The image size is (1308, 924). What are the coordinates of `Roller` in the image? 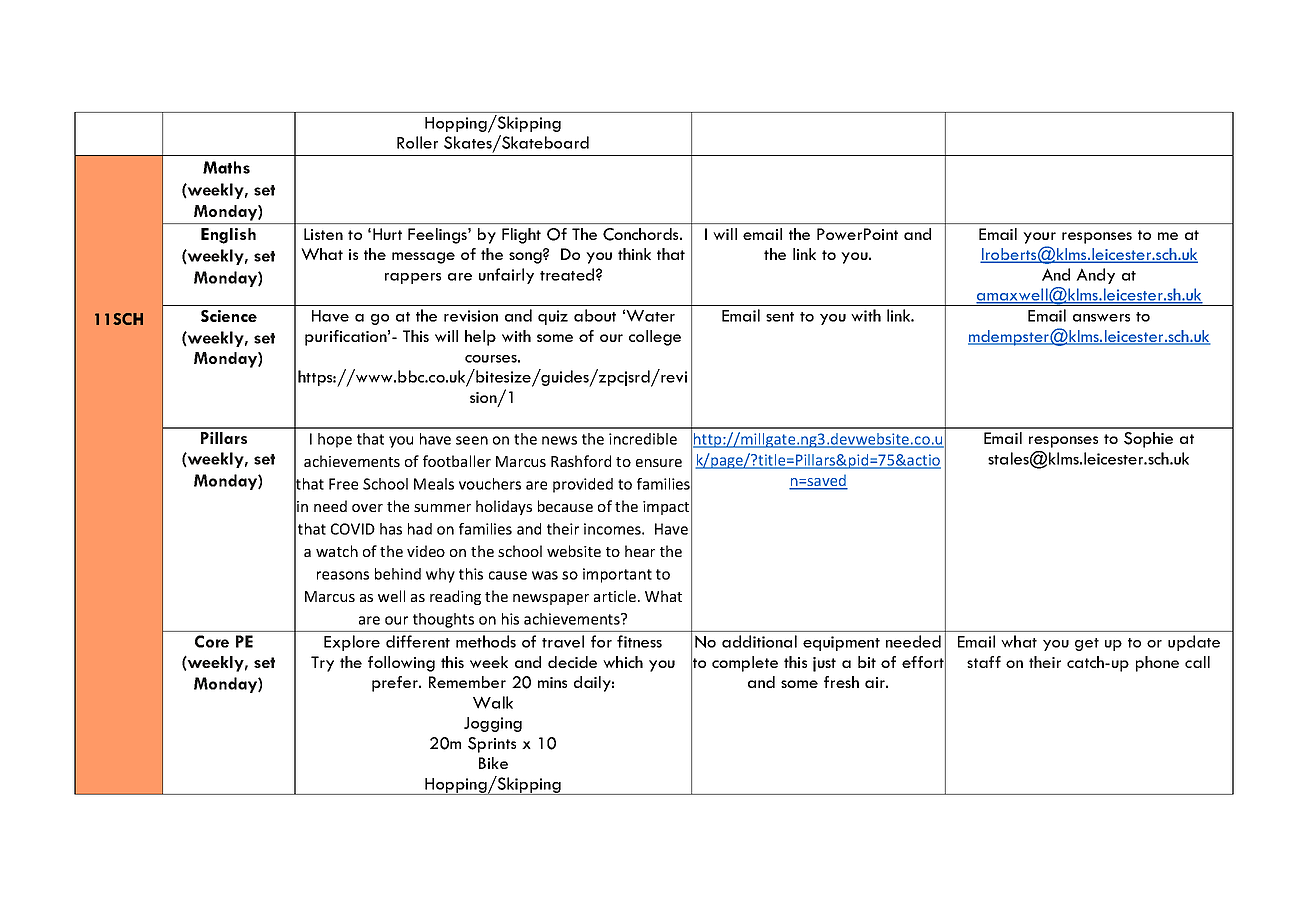 It's located at (417, 142).
